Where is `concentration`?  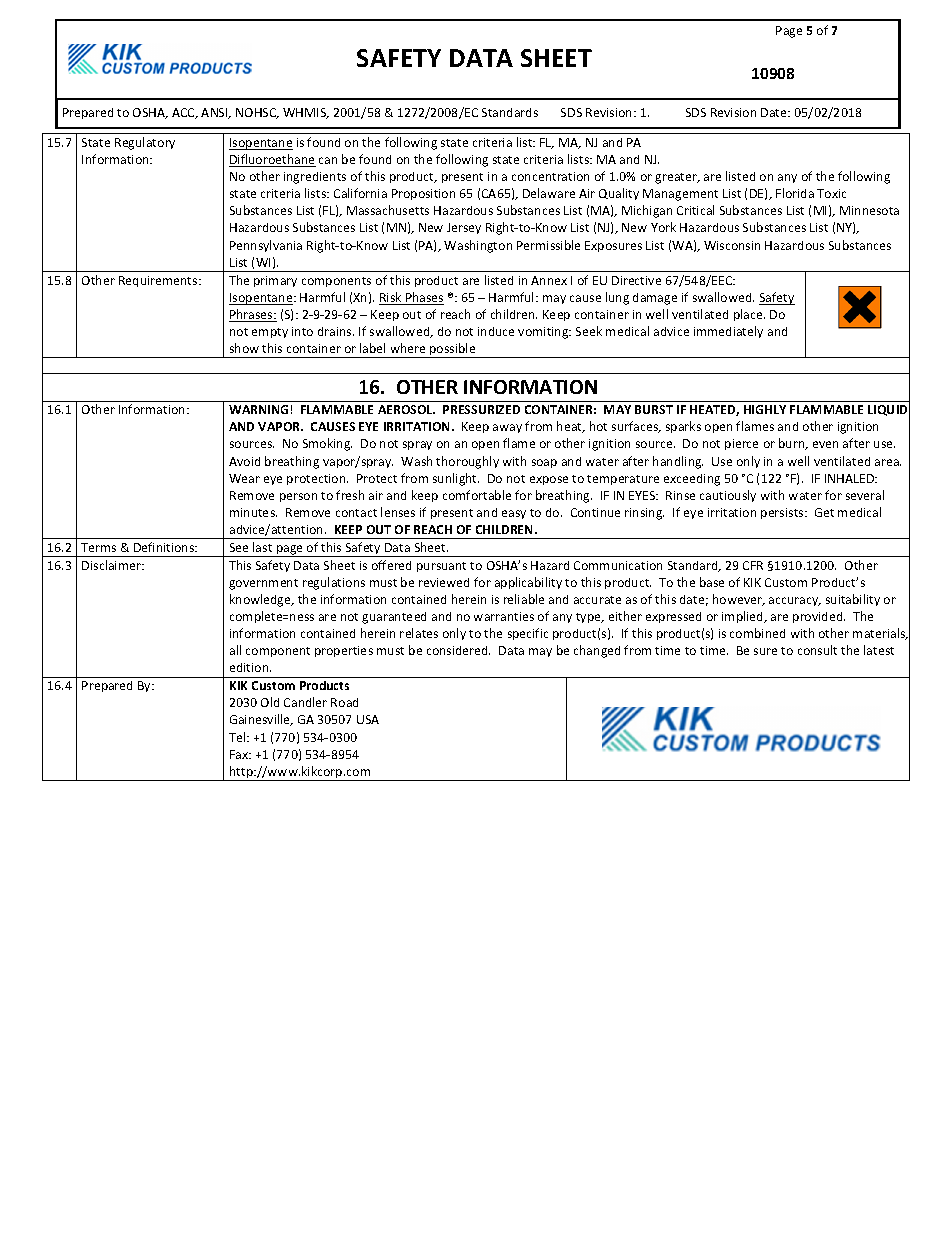 concentration is located at coordinates (550, 176).
